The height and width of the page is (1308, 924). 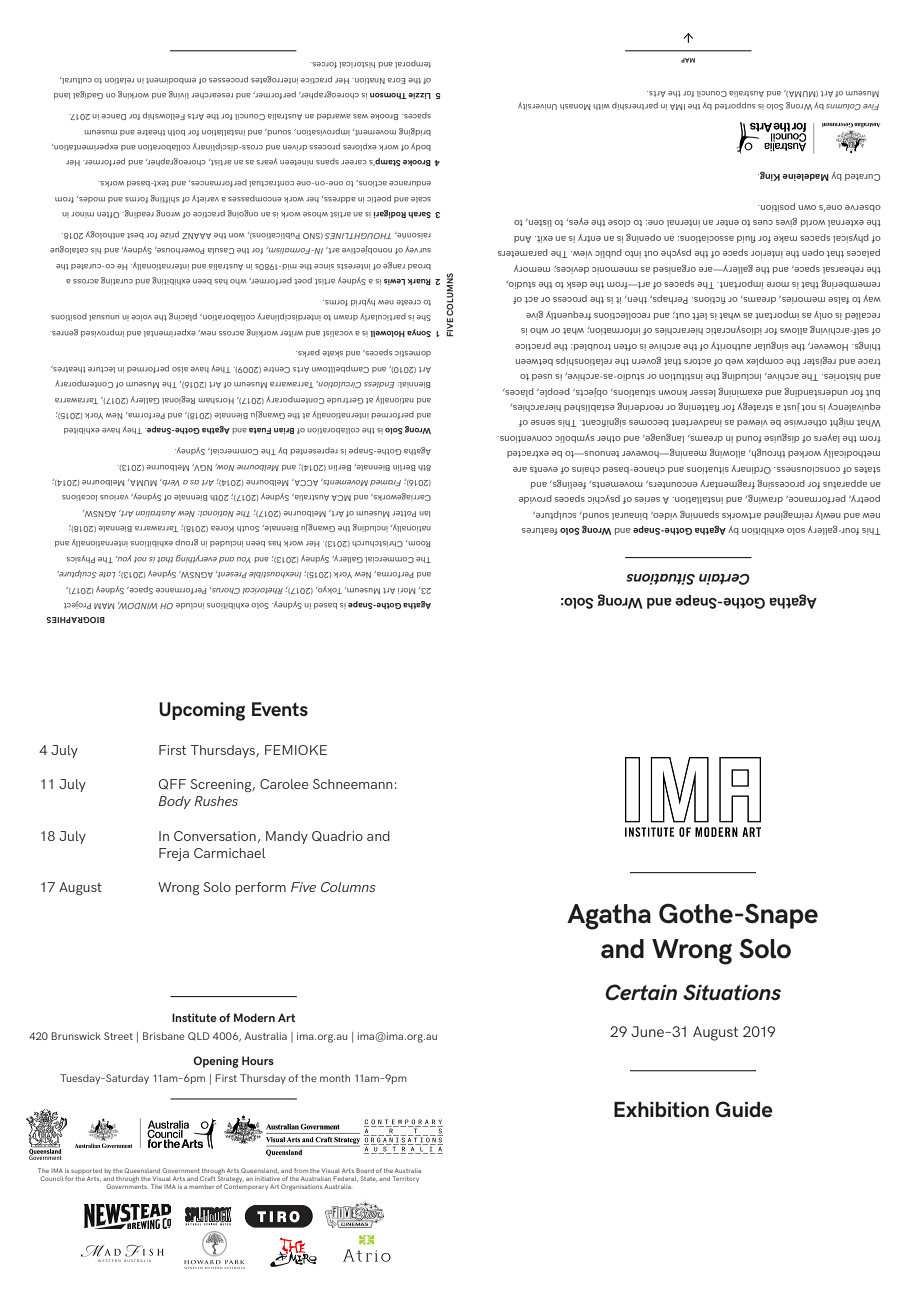 What do you see at coordinates (215, 836) in the page?
I see `Conversation` at bounding box center [215, 836].
